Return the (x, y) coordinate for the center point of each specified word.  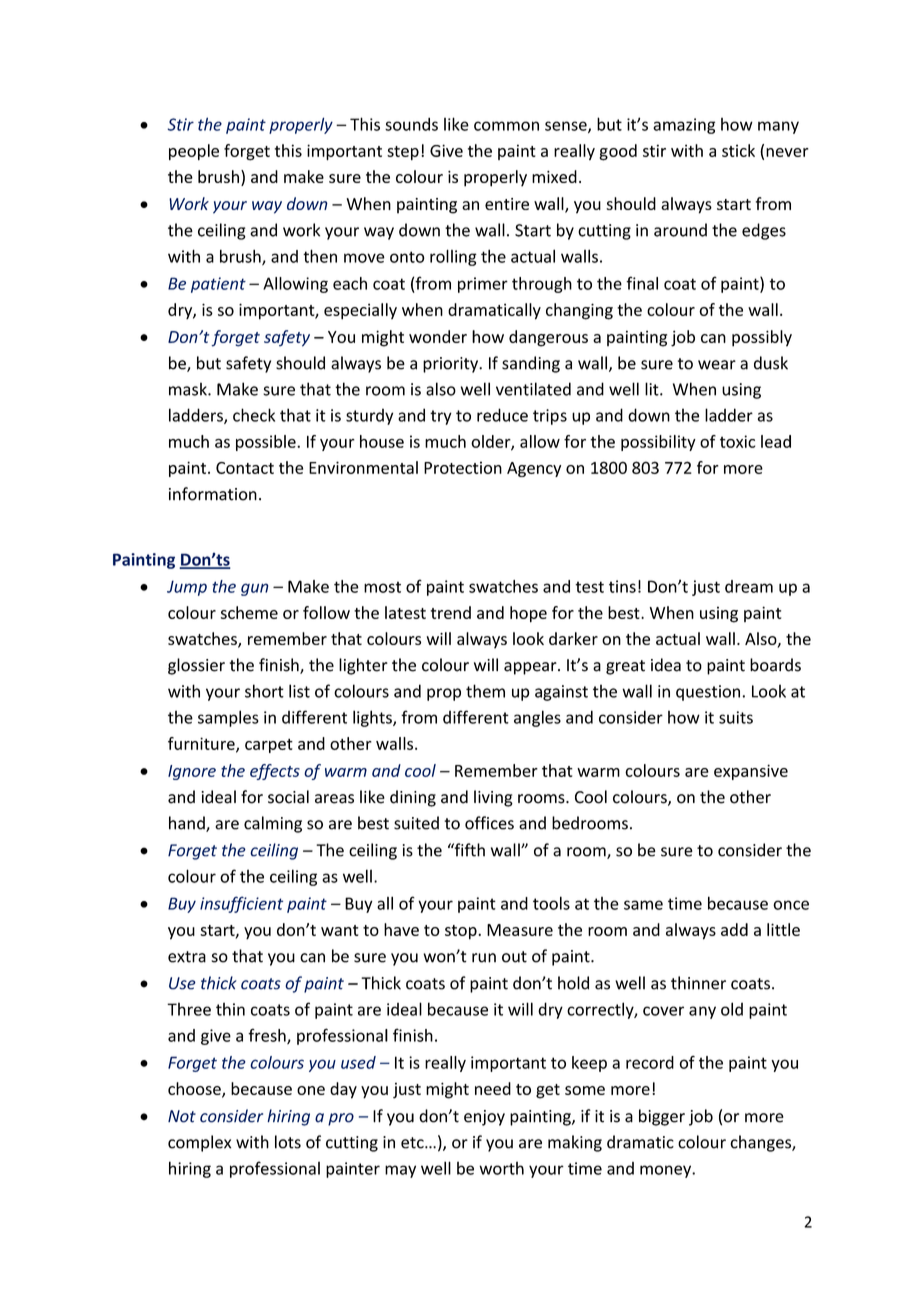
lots (288, 1142)
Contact (245, 468)
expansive (751, 772)
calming (273, 824)
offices (489, 823)
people (194, 152)
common (506, 126)
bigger (662, 1117)
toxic (737, 441)
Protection (463, 467)
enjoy (484, 1118)
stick (738, 150)
